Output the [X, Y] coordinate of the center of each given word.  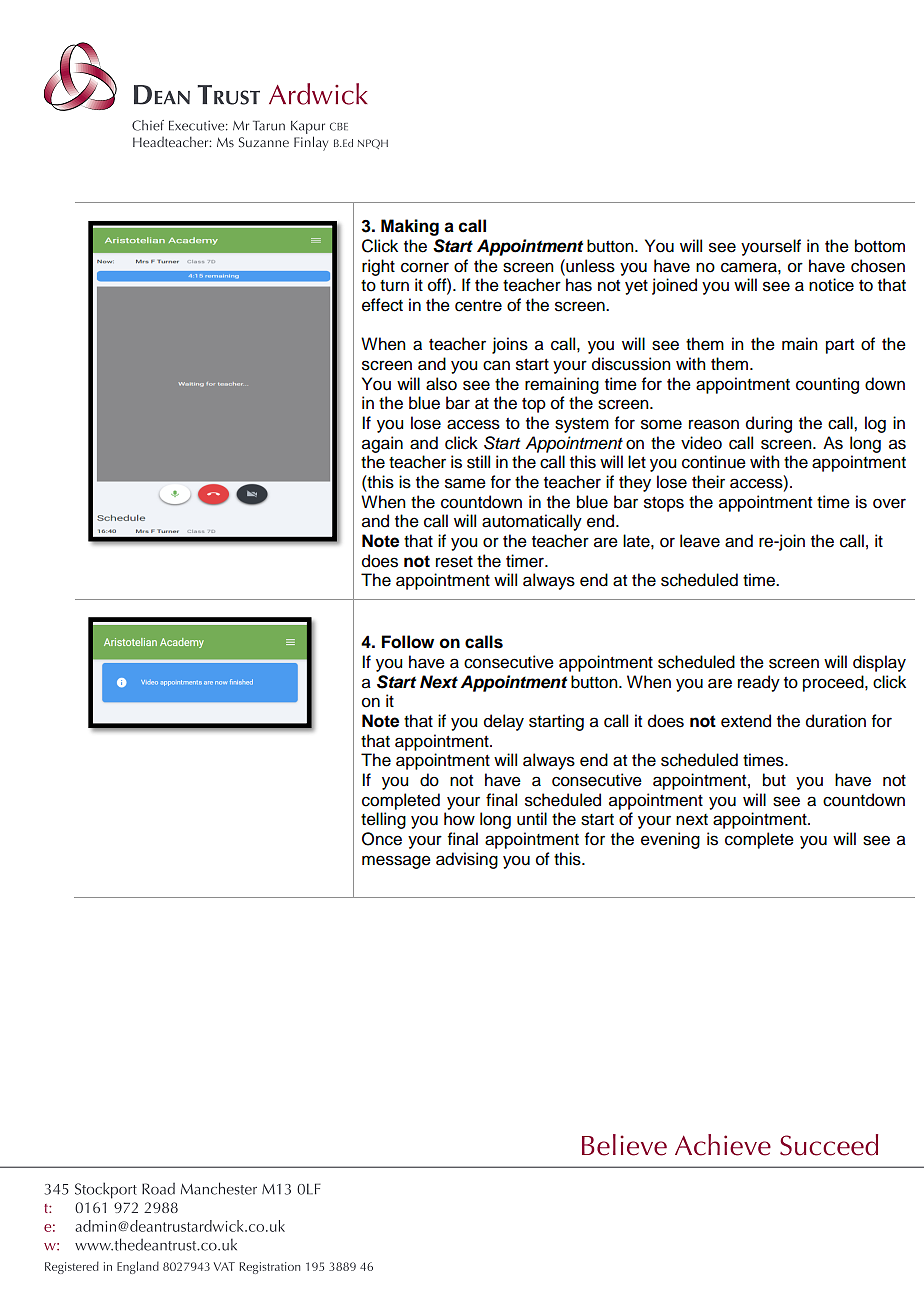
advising [467, 860]
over [889, 503]
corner [425, 267]
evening [670, 840]
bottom [880, 246]
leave [700, 541]
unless [589, 266]
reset [454, 562]
